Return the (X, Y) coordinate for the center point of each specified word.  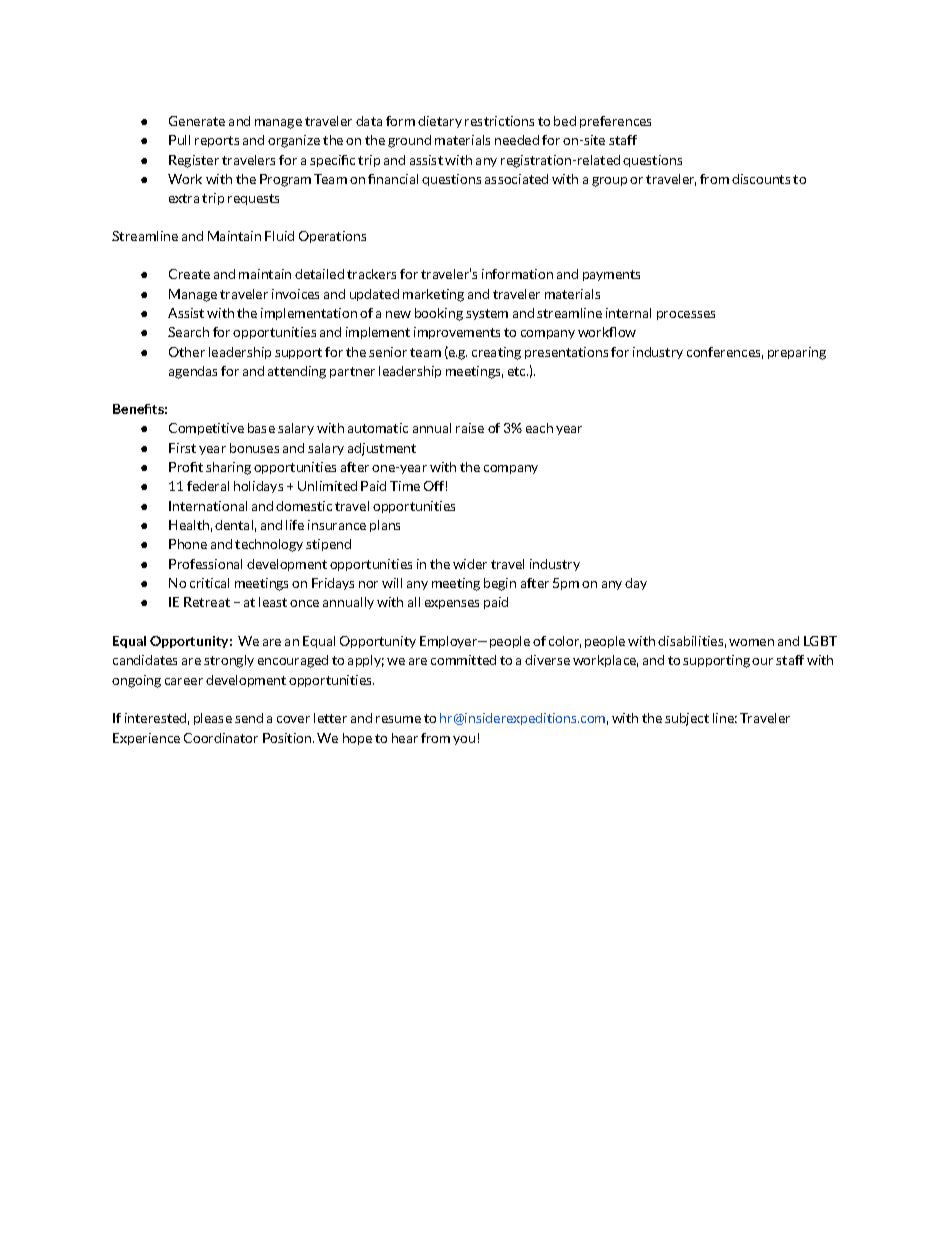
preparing (797, 353)
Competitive (206, 429)
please (213, 719)
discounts (761, 179)
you (464, 740)
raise (470, 428)
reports (217, 141)
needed (517, 140)
